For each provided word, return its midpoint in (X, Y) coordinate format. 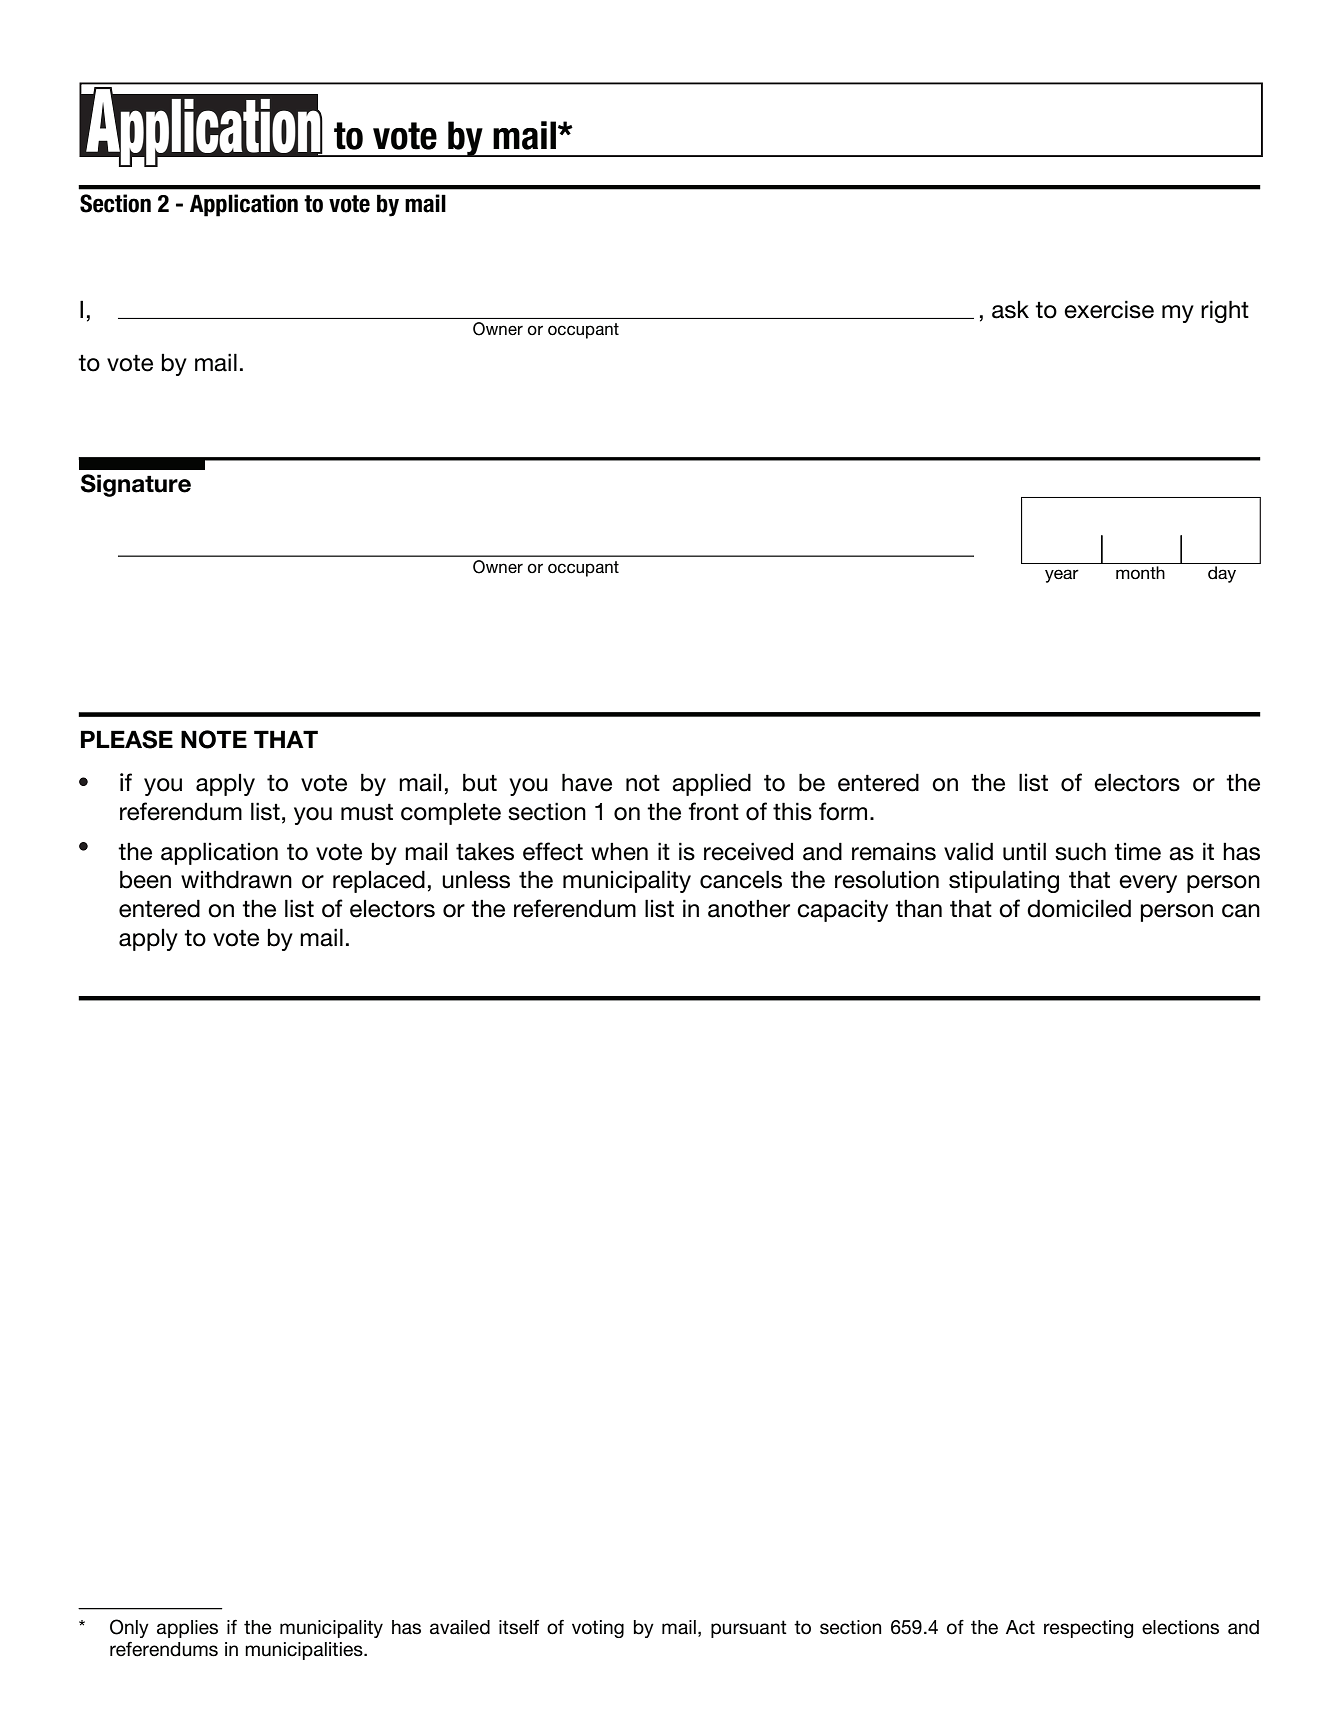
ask (1010, 310)
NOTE (214, 739)
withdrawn (236, 879)
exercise (1109, 309)
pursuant (749, 1629)
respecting (1088, 1629)
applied (711, 784)
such (1080, 851)
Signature (136, 485)
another (749, 908)
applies (187, 1629)
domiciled (1079, 908)
